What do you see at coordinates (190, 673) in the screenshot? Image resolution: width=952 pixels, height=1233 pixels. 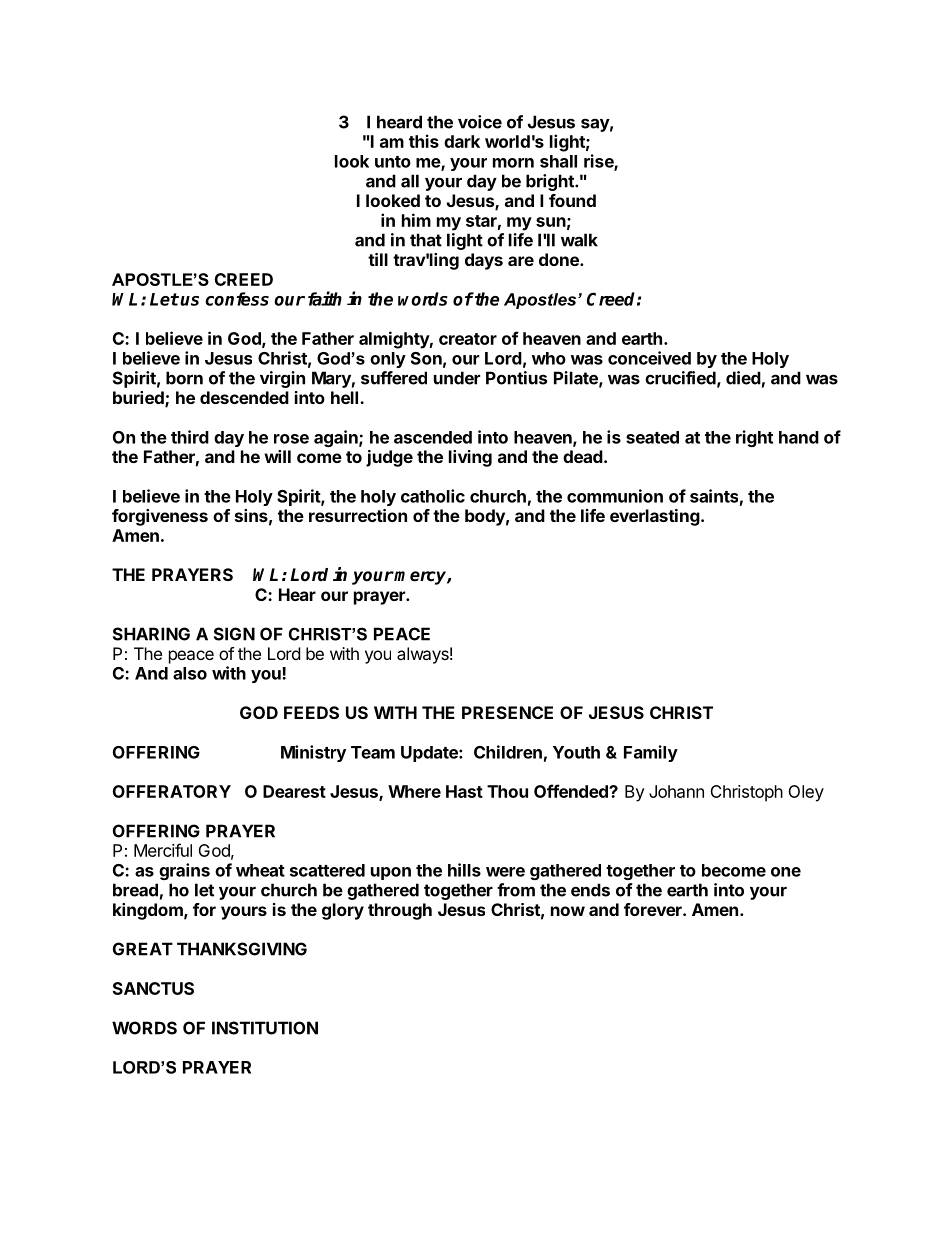 I see `also` at bounding box center [190, 673].
